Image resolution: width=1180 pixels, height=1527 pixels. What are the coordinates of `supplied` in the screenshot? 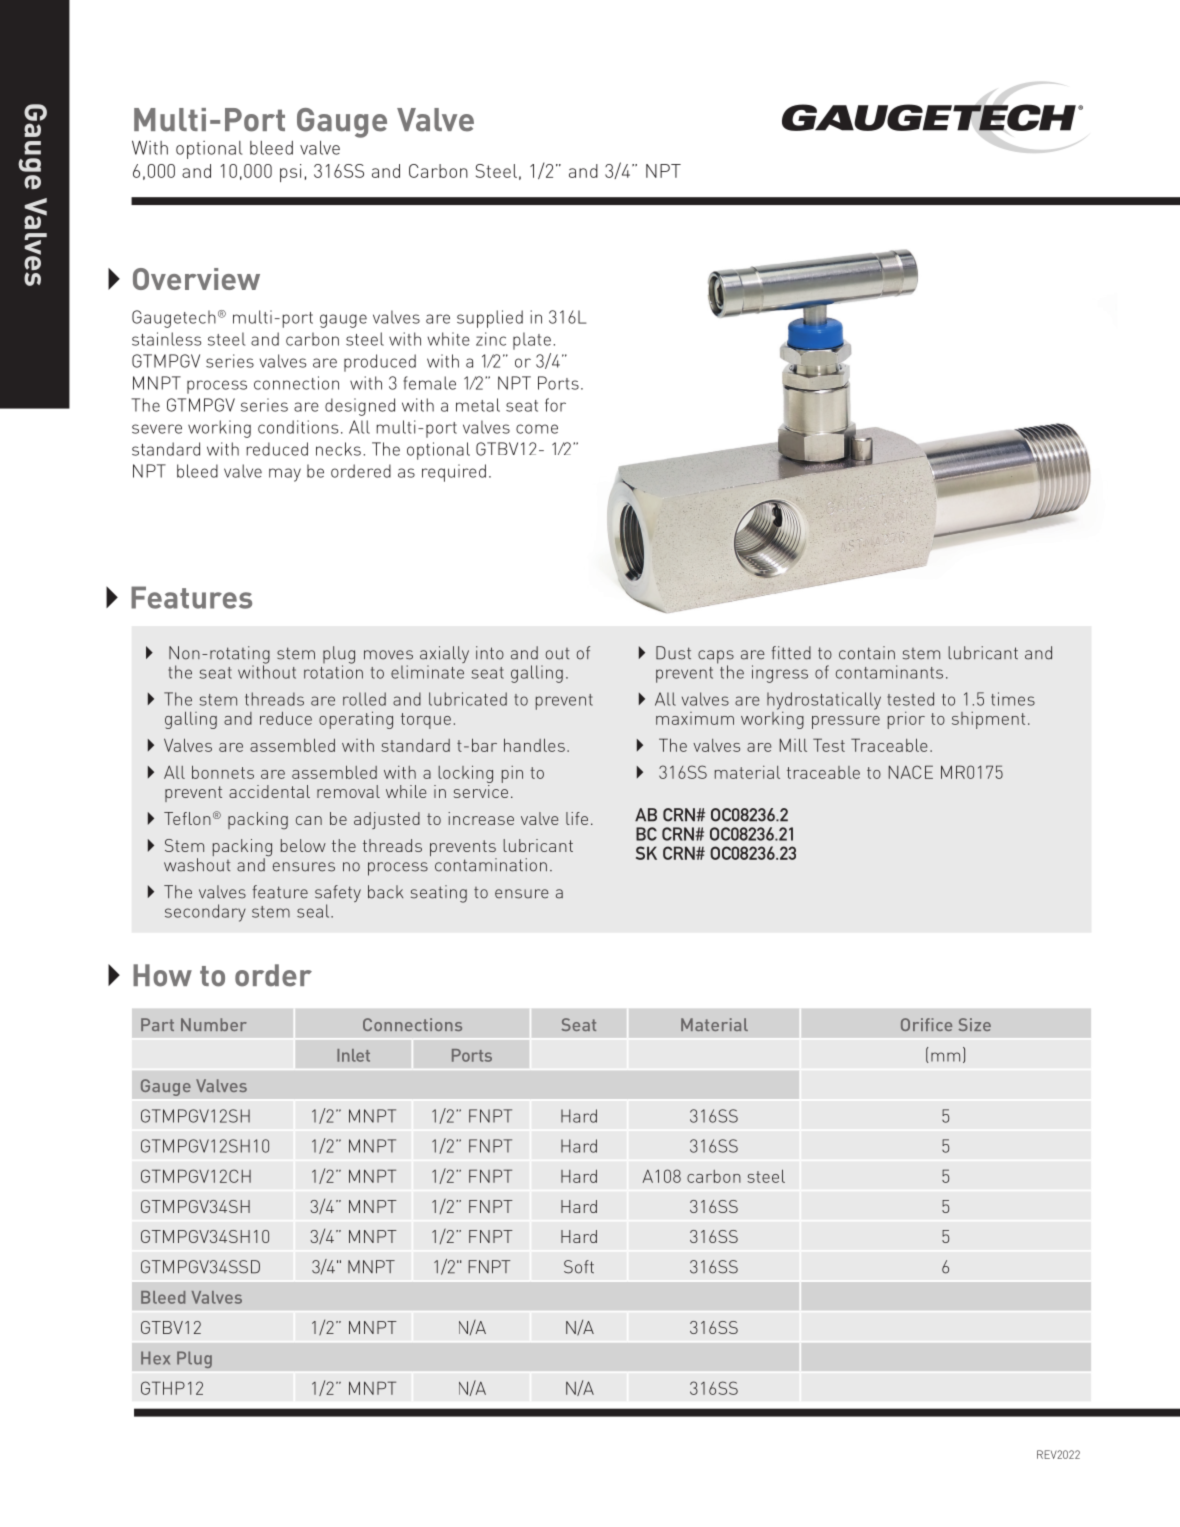 It's located at (490, 319).
